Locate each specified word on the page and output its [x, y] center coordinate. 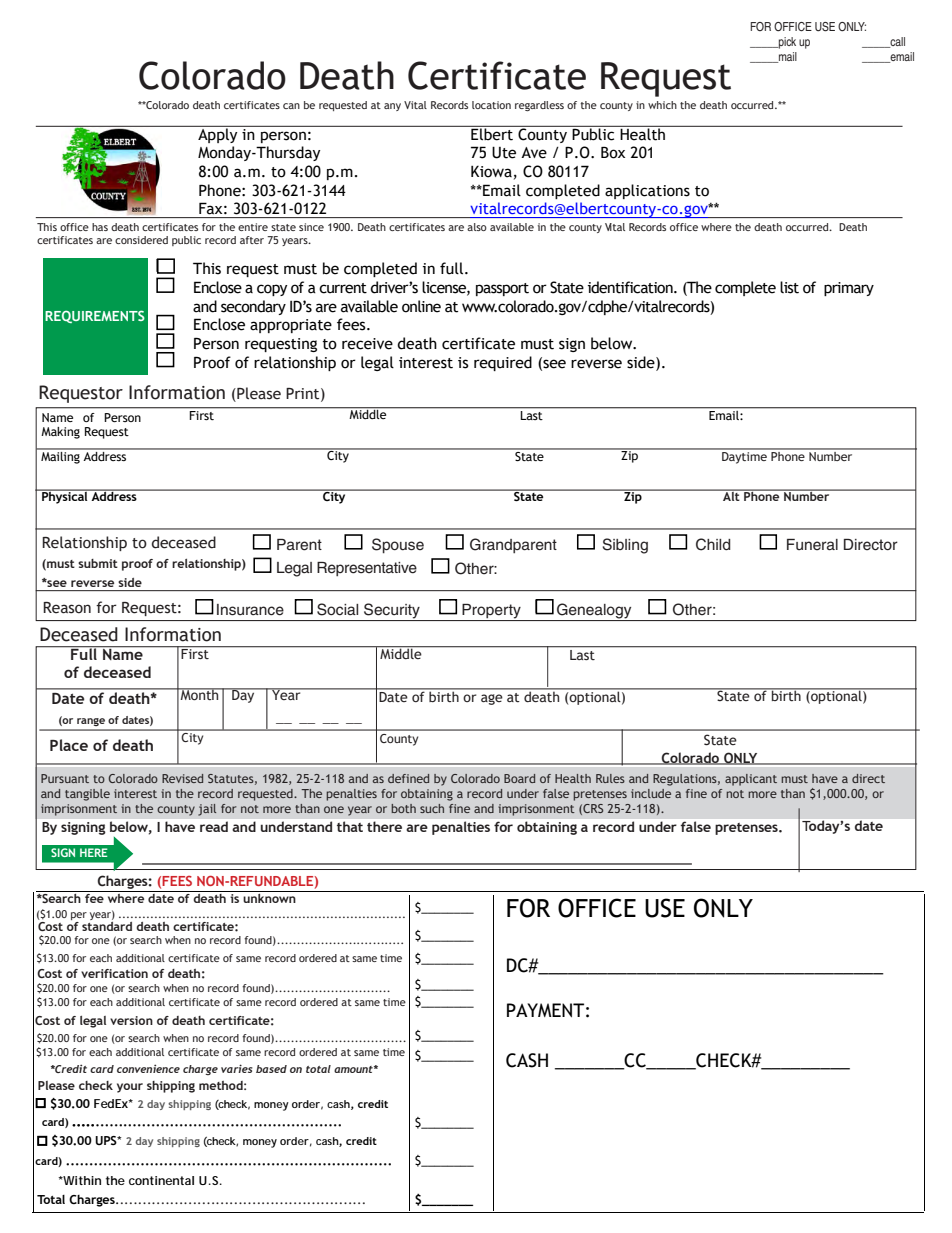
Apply [218, 134]
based [271, 1069]
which [662, 105]
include [651, 793]
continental [161, 1180]
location [491, 105]
